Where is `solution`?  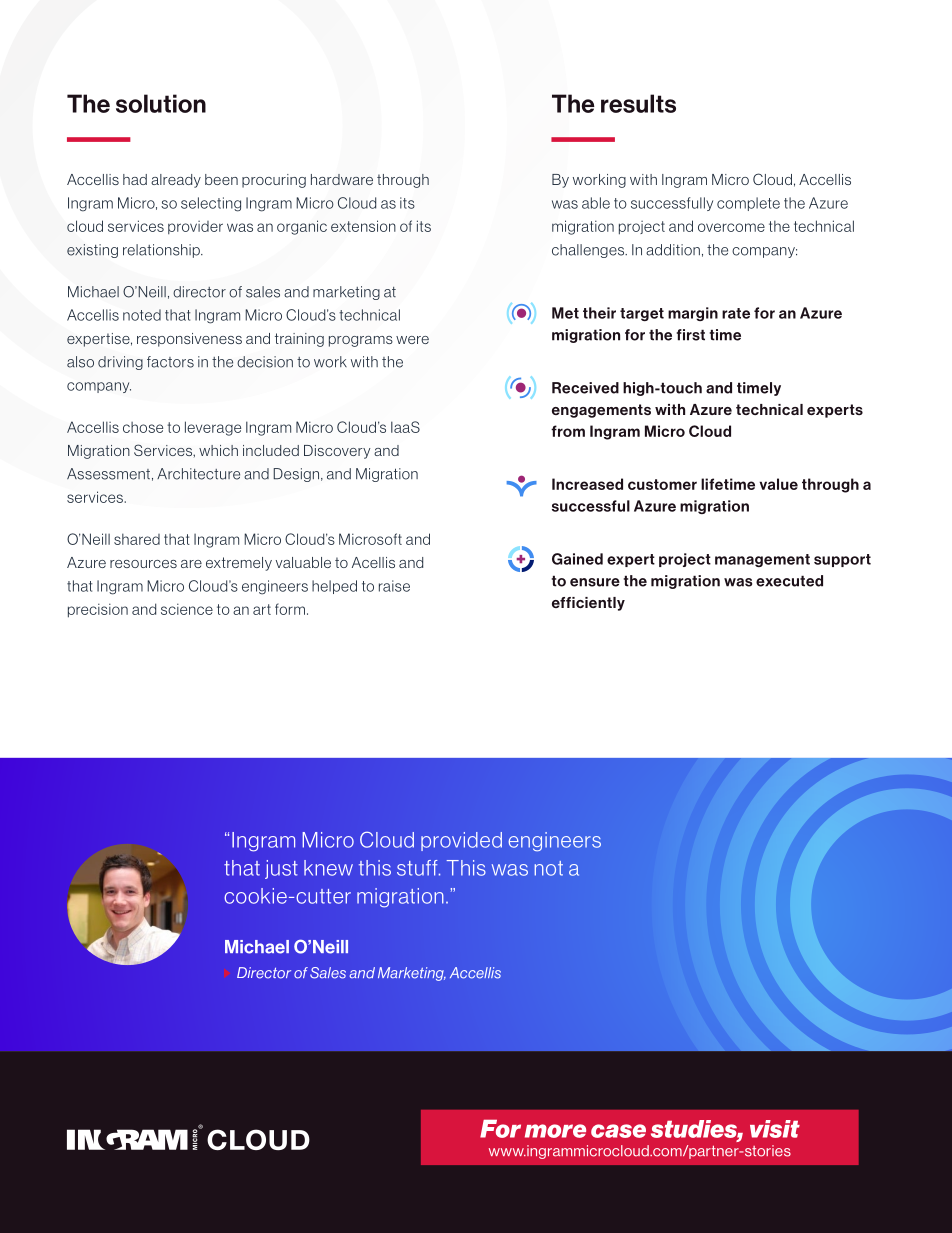
solution is located at coordinates (161, 103).
